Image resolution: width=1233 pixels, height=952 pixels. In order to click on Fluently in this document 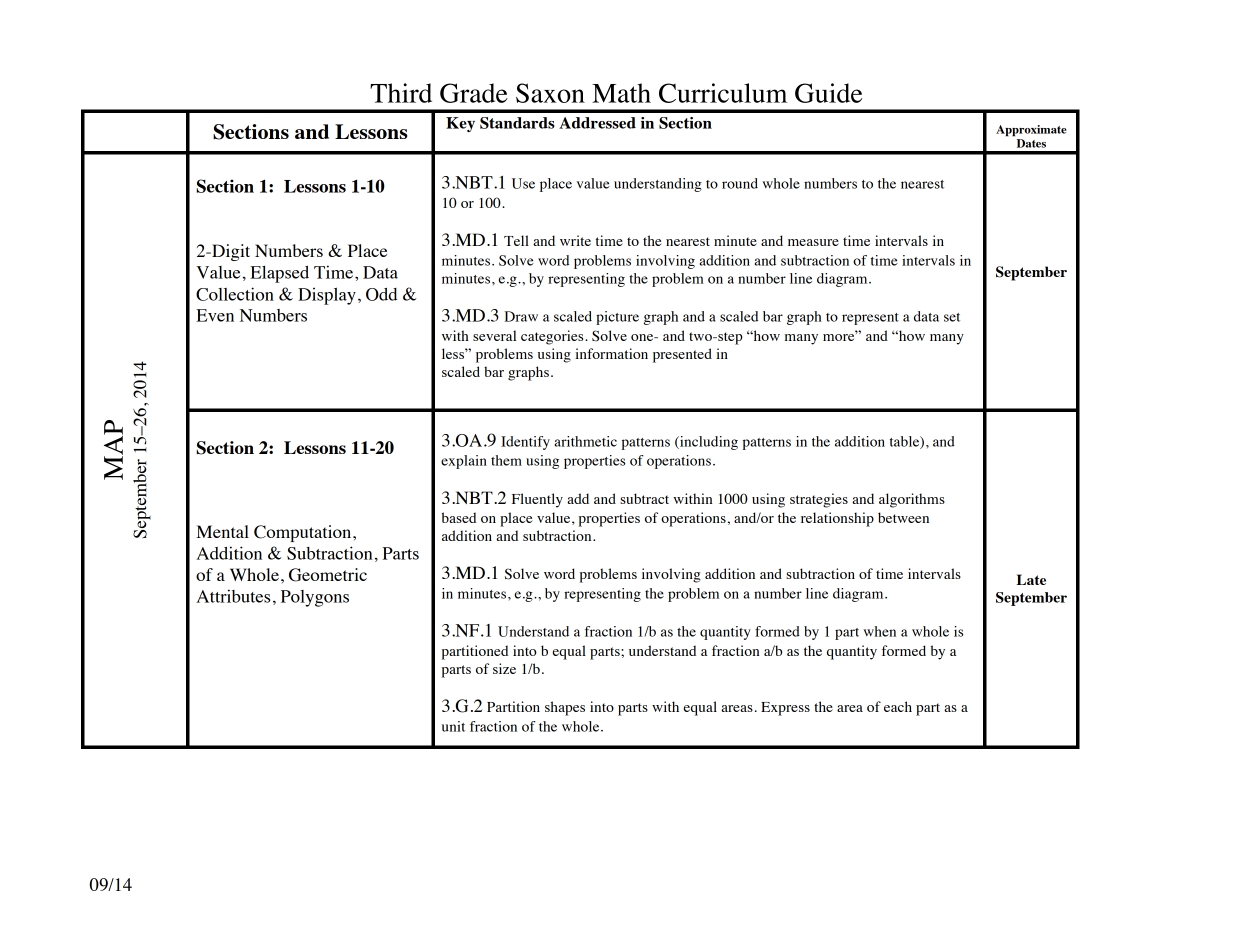, I will do `click(537, 500)`.
